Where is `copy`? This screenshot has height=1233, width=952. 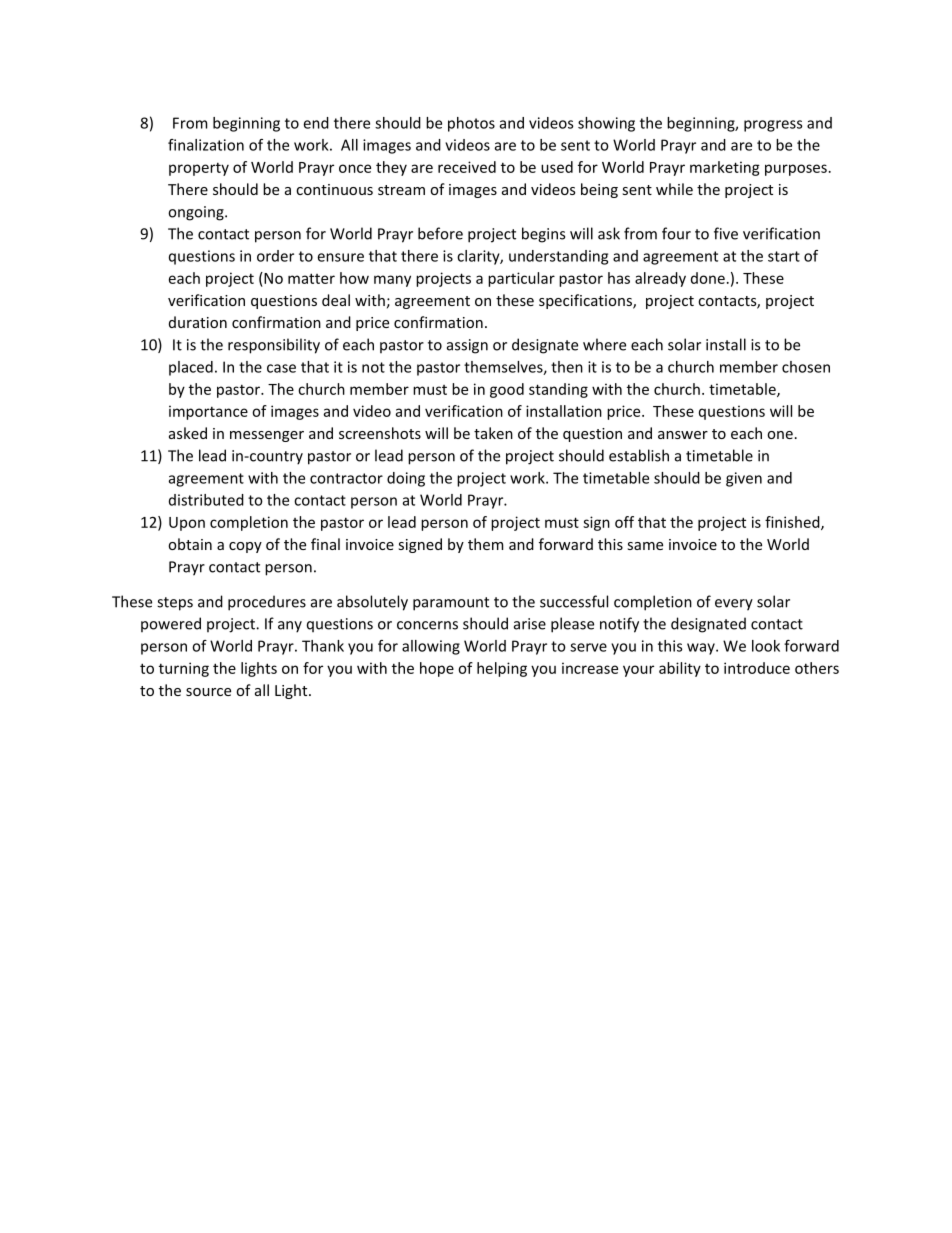
copy is located at coordinates (245, 547).
